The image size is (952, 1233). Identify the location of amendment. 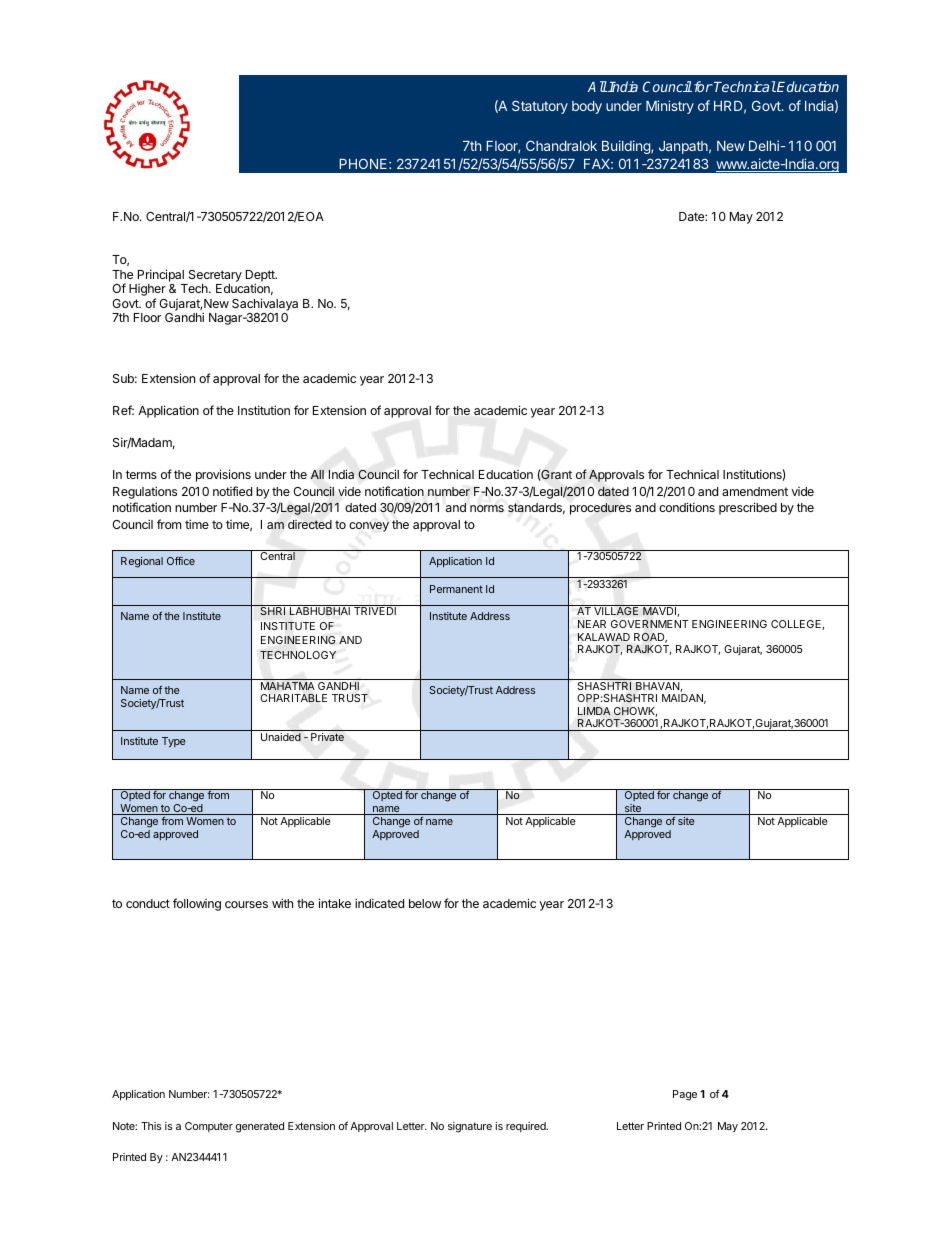
(755, 491).
